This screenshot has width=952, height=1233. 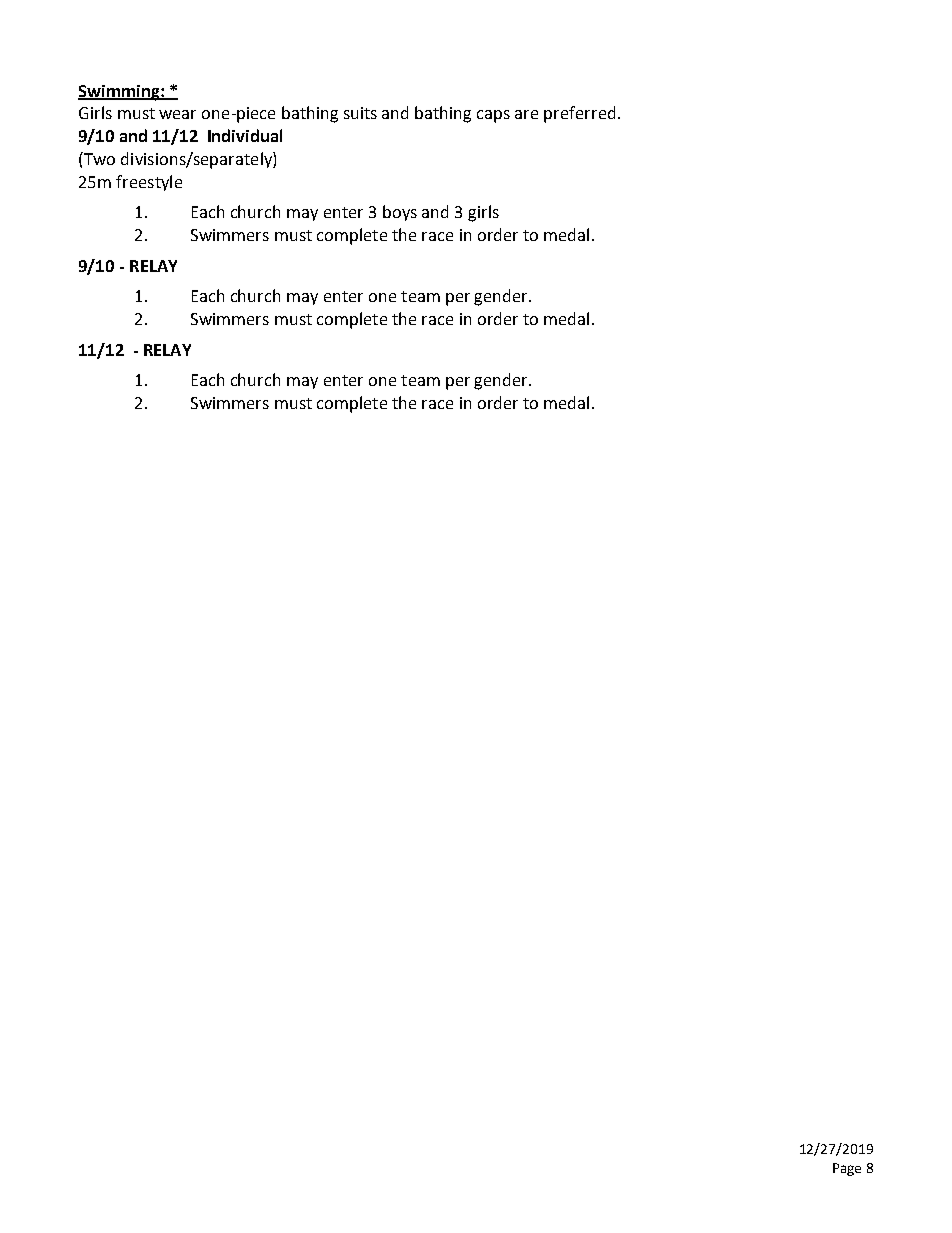 What do you see at coordinates (579, 114) in the screenshot?
I see `preferred` at bounding box center [579, 114].
